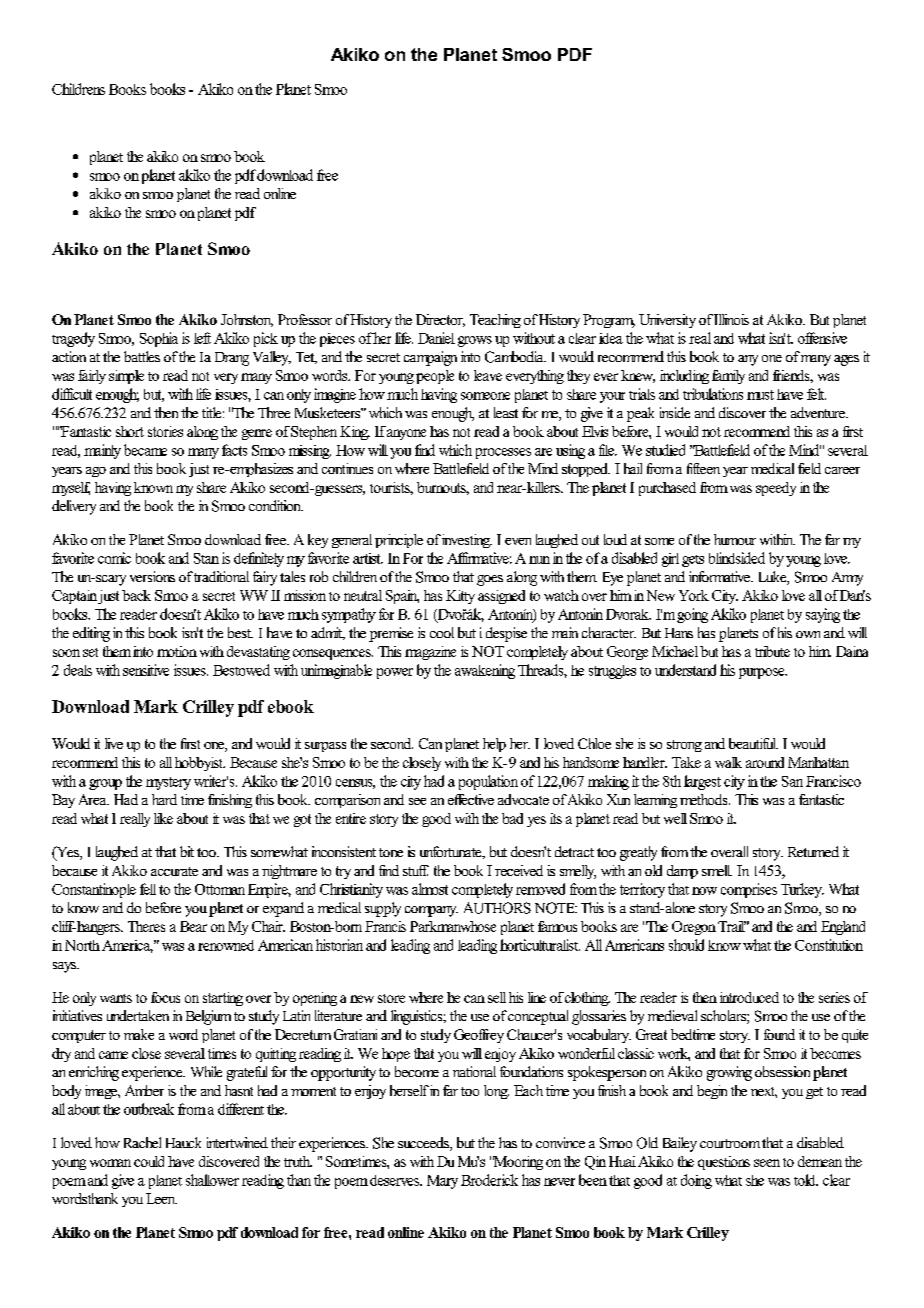 This document has height=1308, width=924. Describe the element at coordinates (753, 743) in the document. I see `beautiful` at that location.
